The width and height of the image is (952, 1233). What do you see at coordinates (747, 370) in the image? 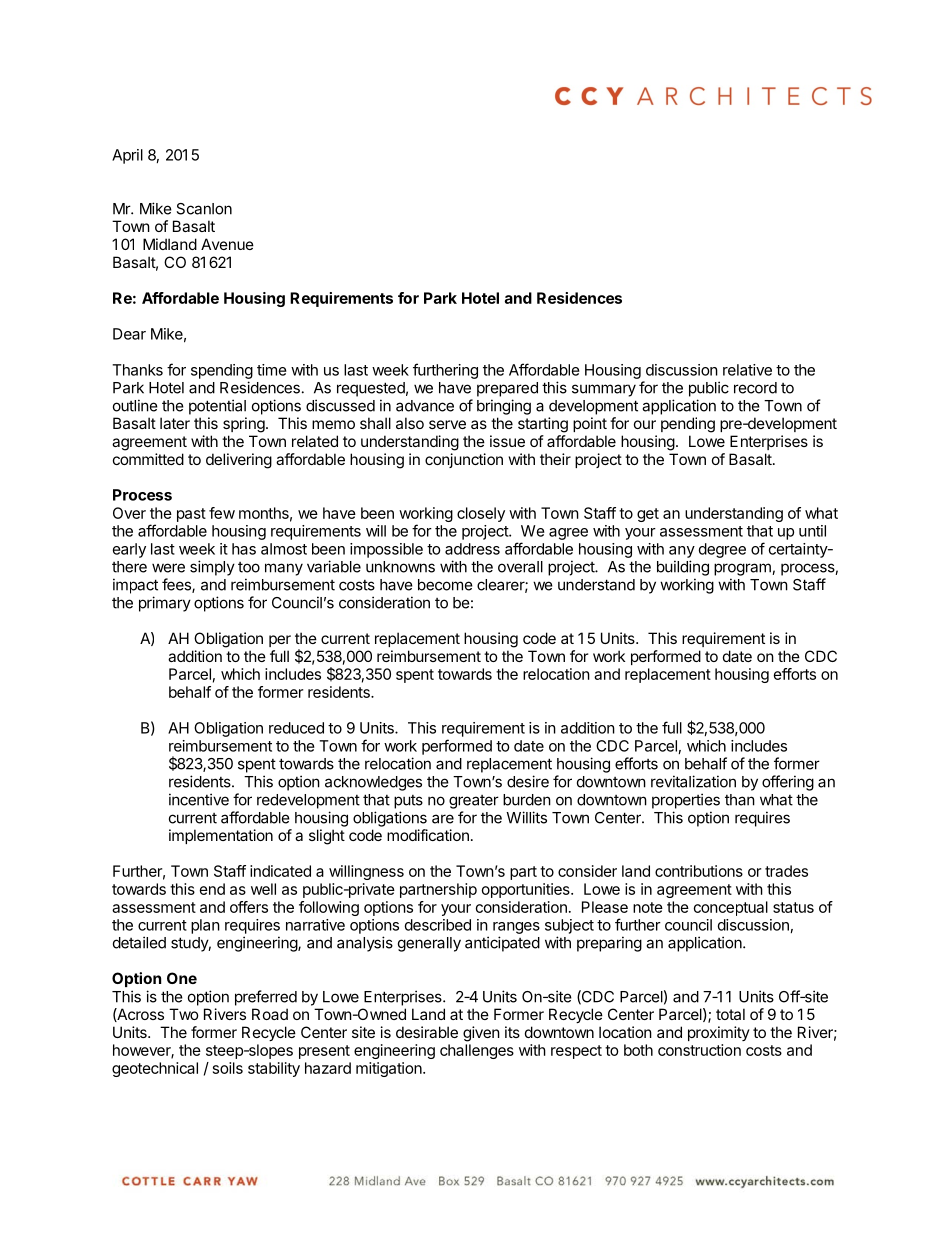
I see `relative` at bounding box center [747, 370].
